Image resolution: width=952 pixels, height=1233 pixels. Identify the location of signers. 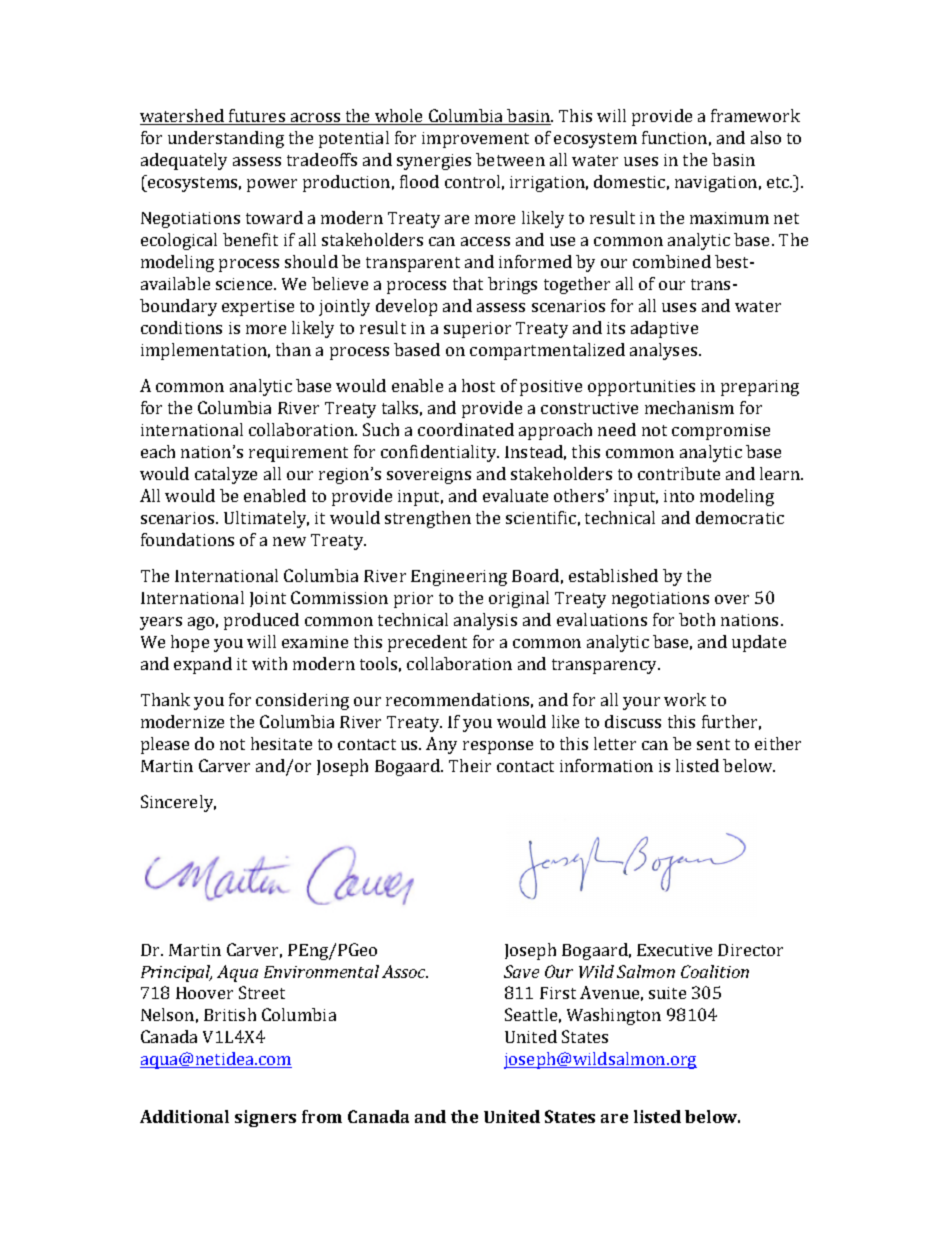
(265, 1118).
